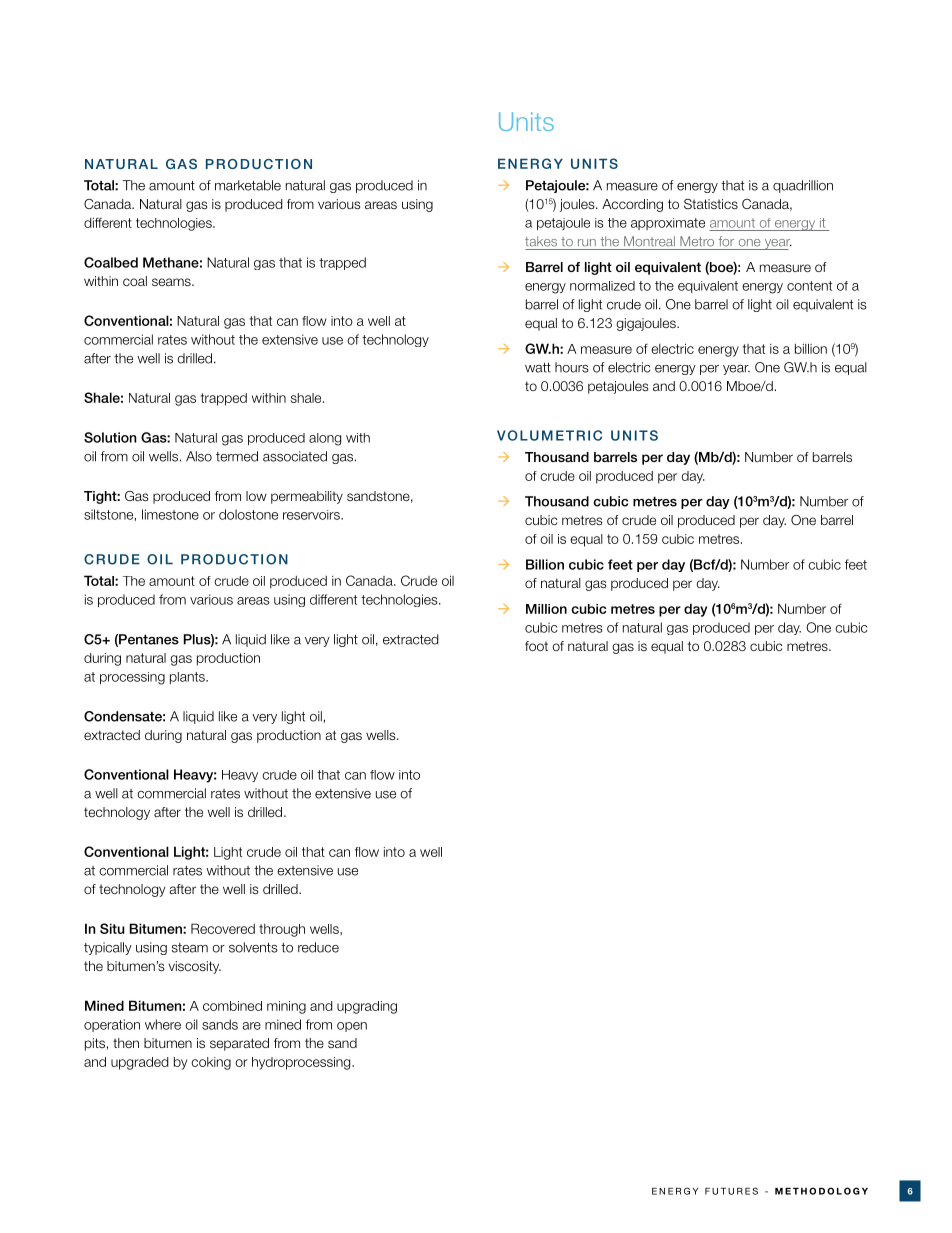  I want to click on Recovered, so click(223, 928).
